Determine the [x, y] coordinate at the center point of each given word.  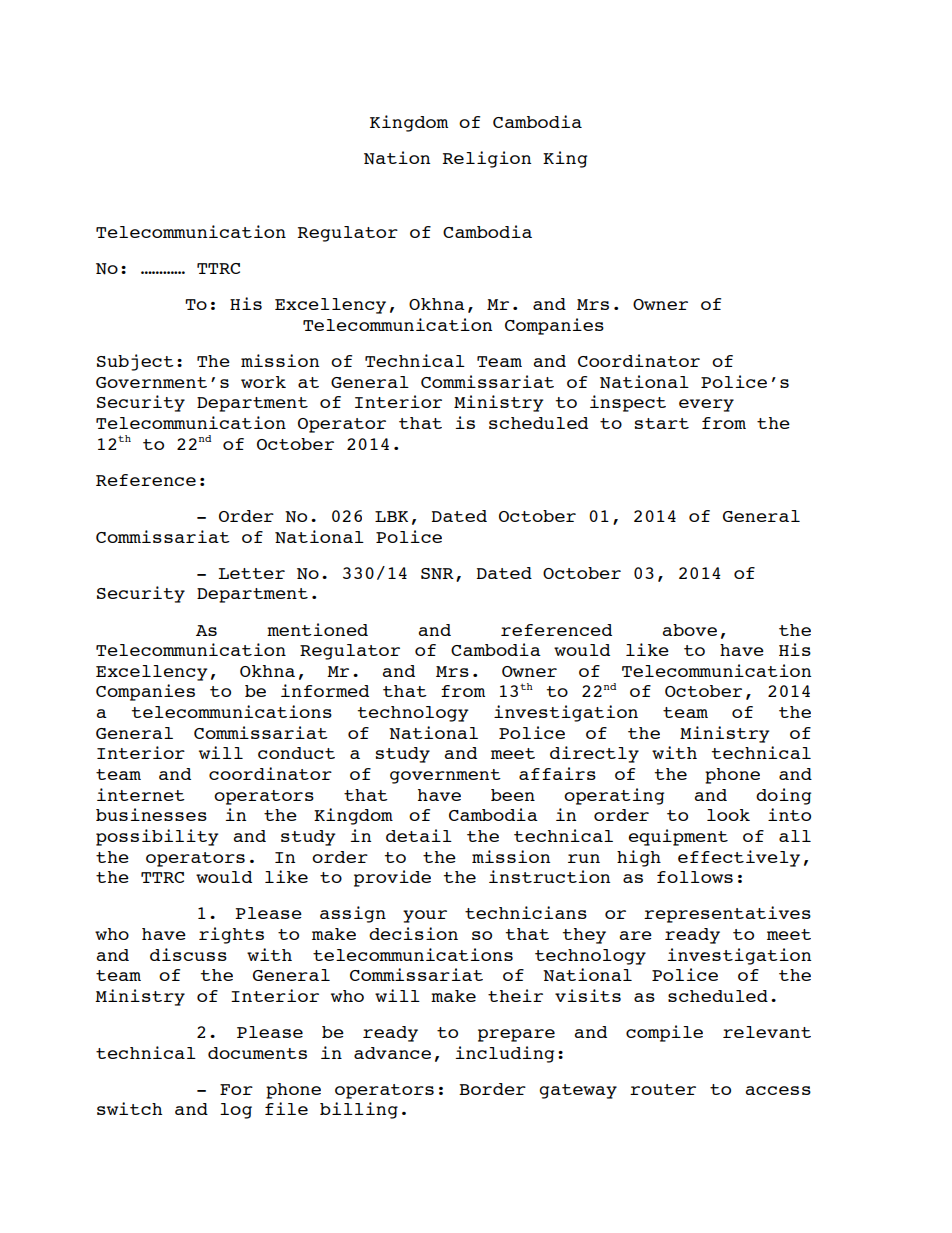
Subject [135, 362]
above [690, 630]
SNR [437, 574]
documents [257, 1053]
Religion [487, 159]
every [706, 405]
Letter [251, 573]
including [505, 1054]
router [663, 1089]
